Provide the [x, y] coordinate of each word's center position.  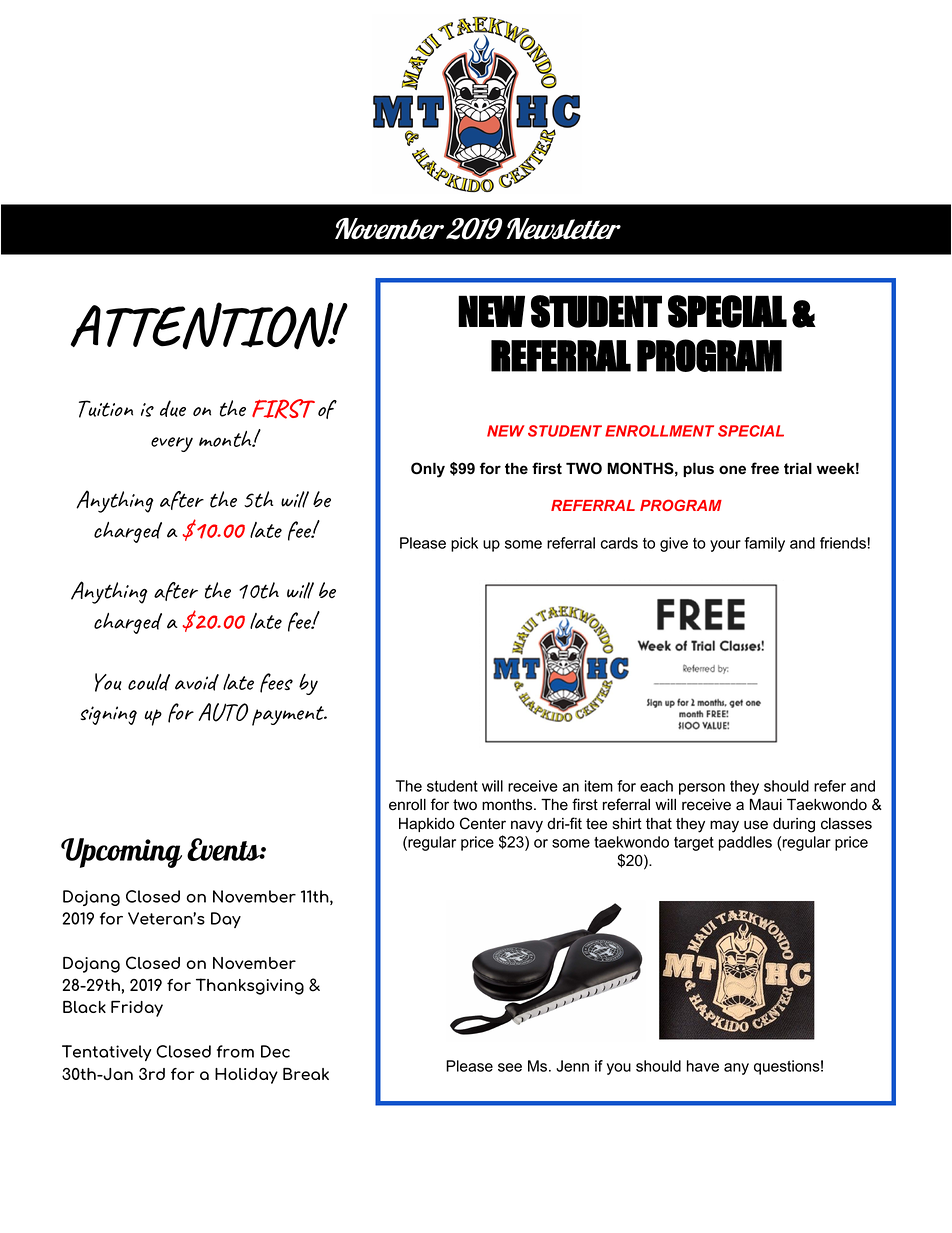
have [703, 1066]
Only [428, 470]
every [172, 444]
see [510, 1067]
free [765, 468]
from [235, 1051]
